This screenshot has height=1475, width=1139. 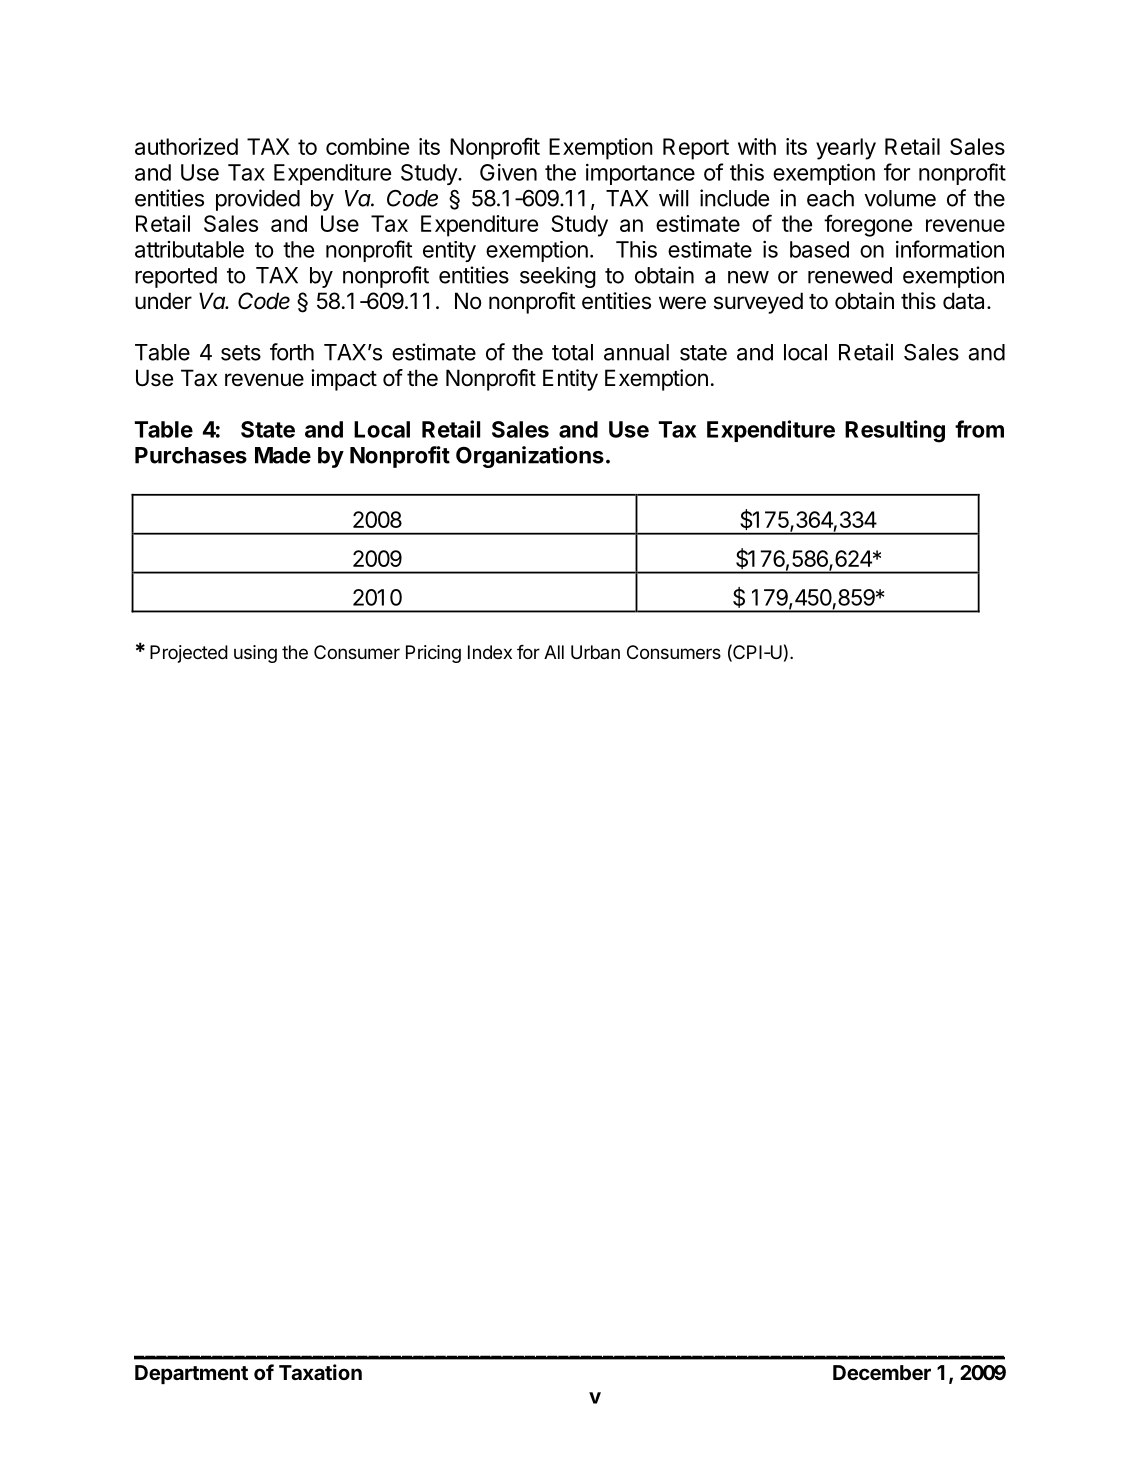 What do you see at coordinates (433, 654) in the screenshot?
I see `Pricing` at bounding box center [433, 654].
